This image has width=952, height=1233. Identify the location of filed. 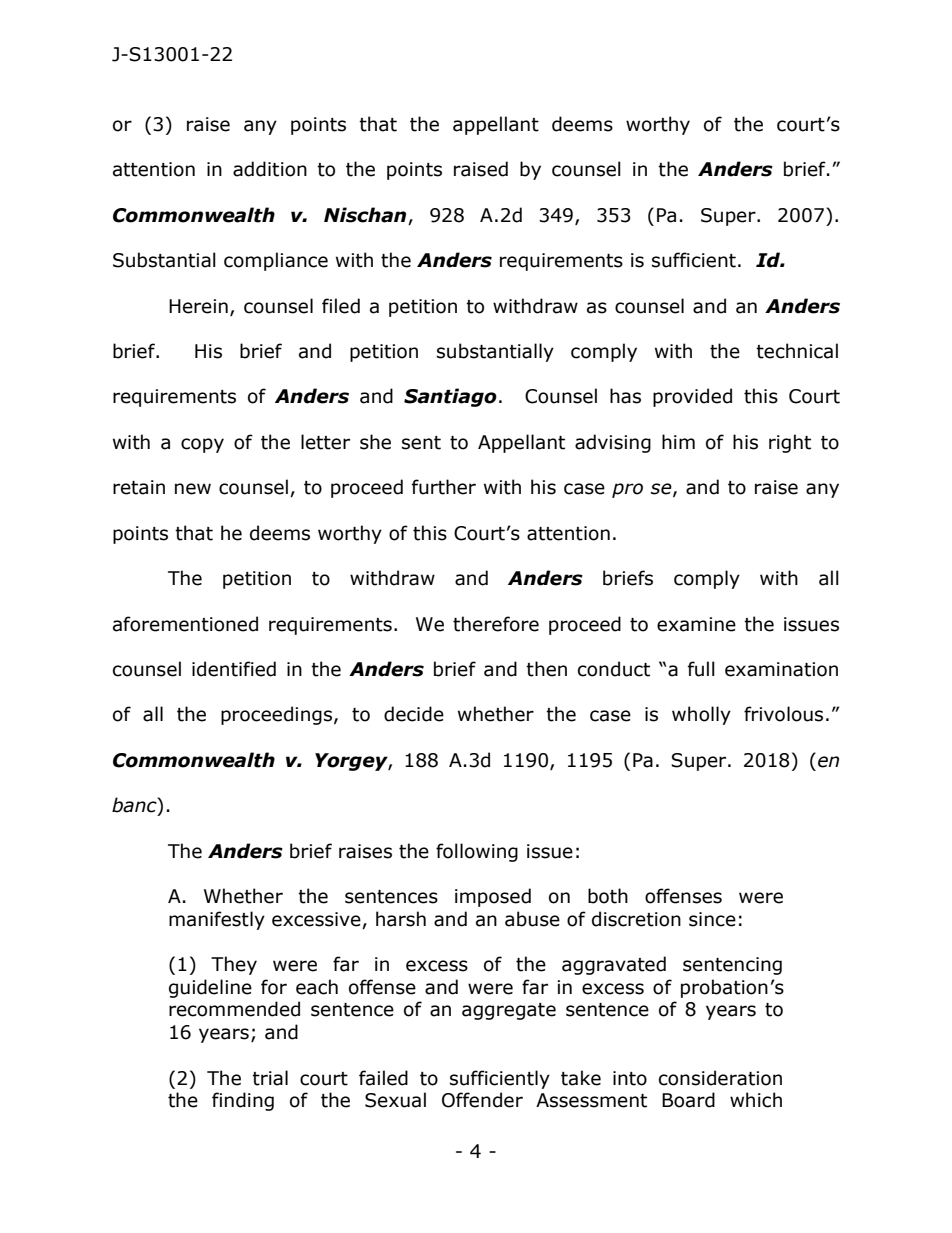
(341, 306).
